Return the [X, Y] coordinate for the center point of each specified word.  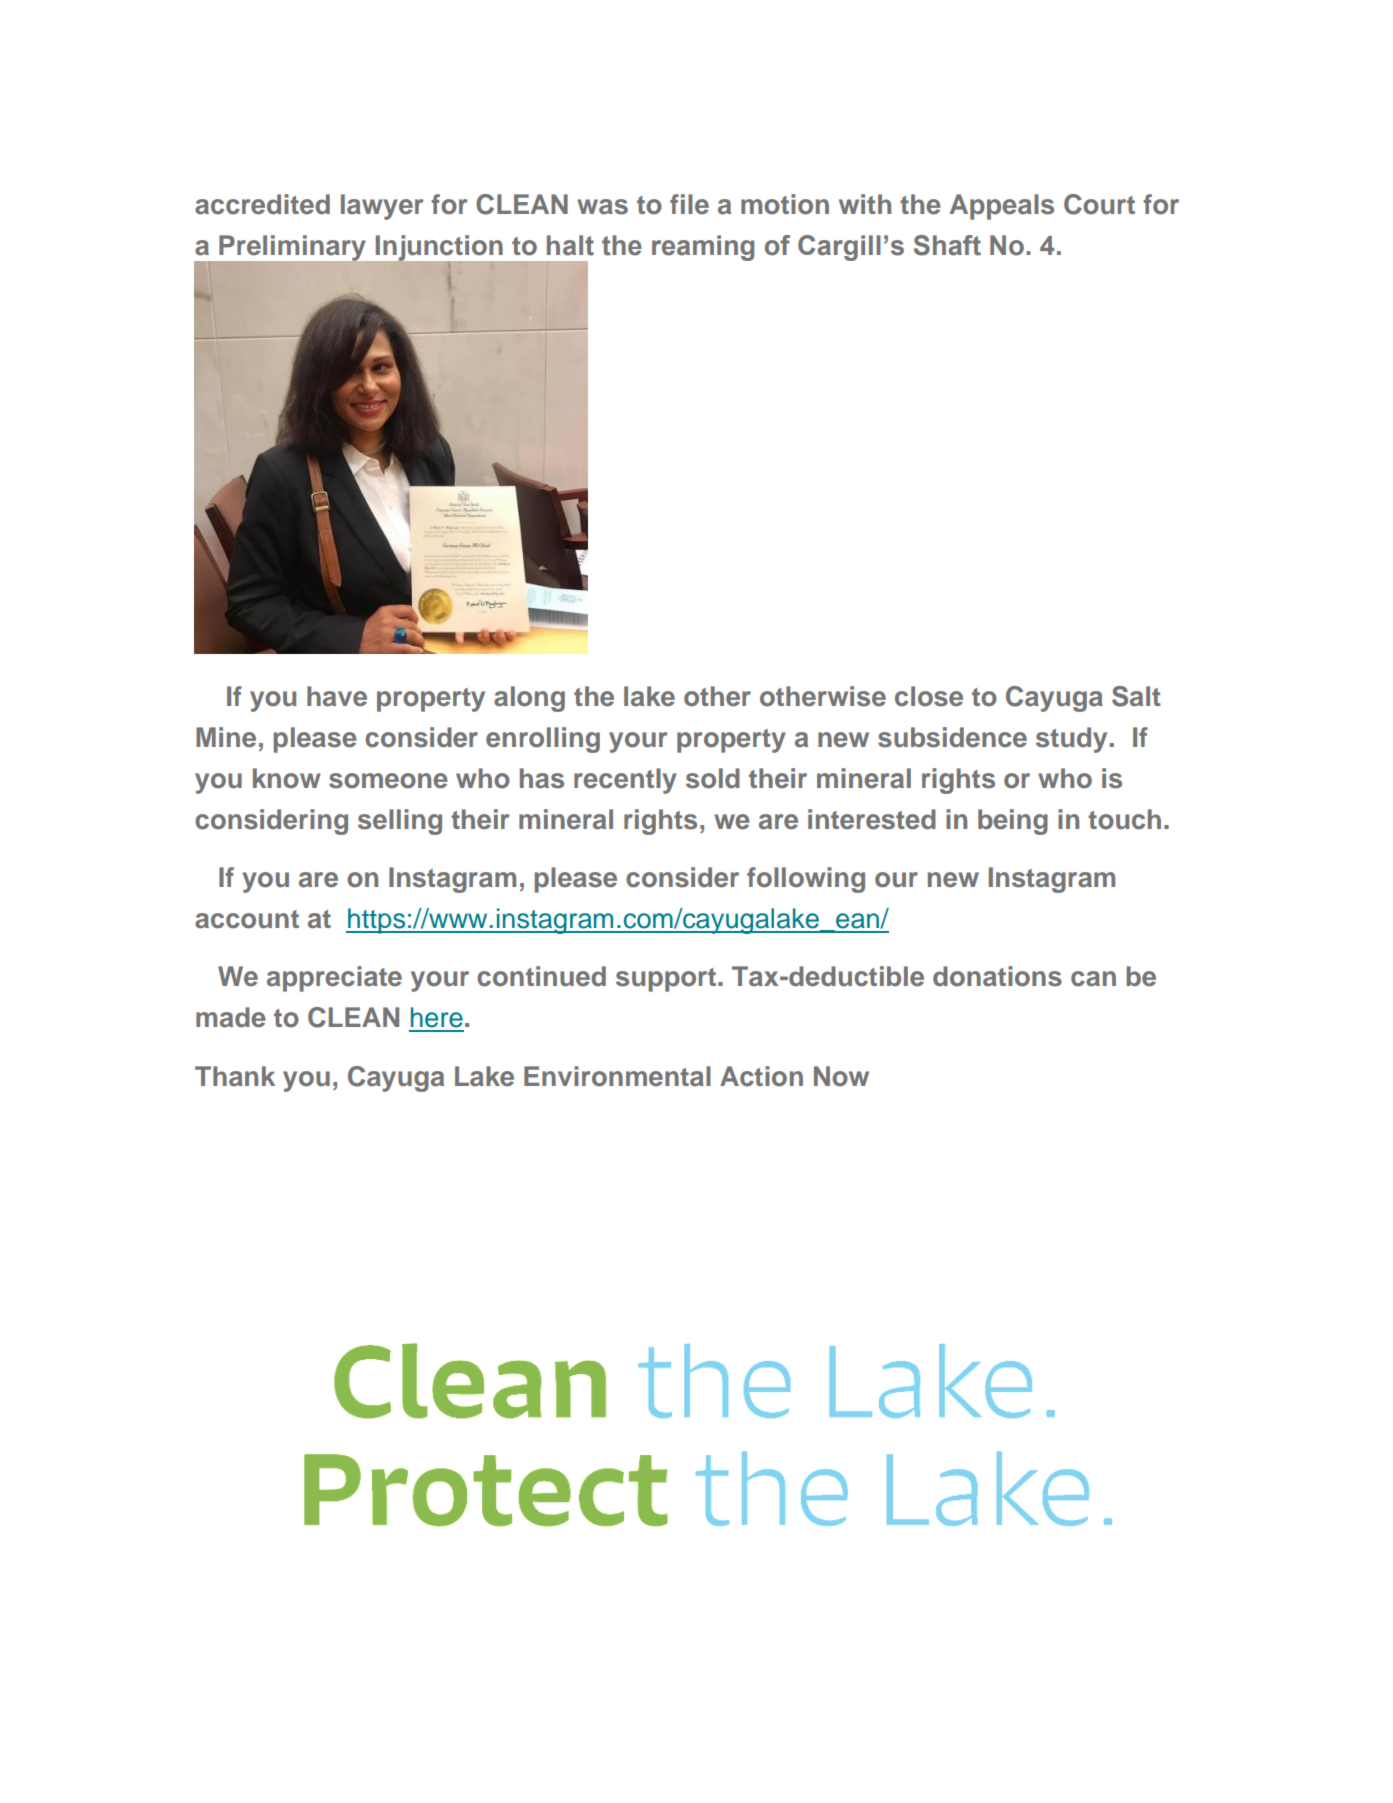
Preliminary [291, 249]
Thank [235, 1076]
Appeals [1002, 207]
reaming [703, 248]
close [929, 696]
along [529, 699]
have [337, 696]
